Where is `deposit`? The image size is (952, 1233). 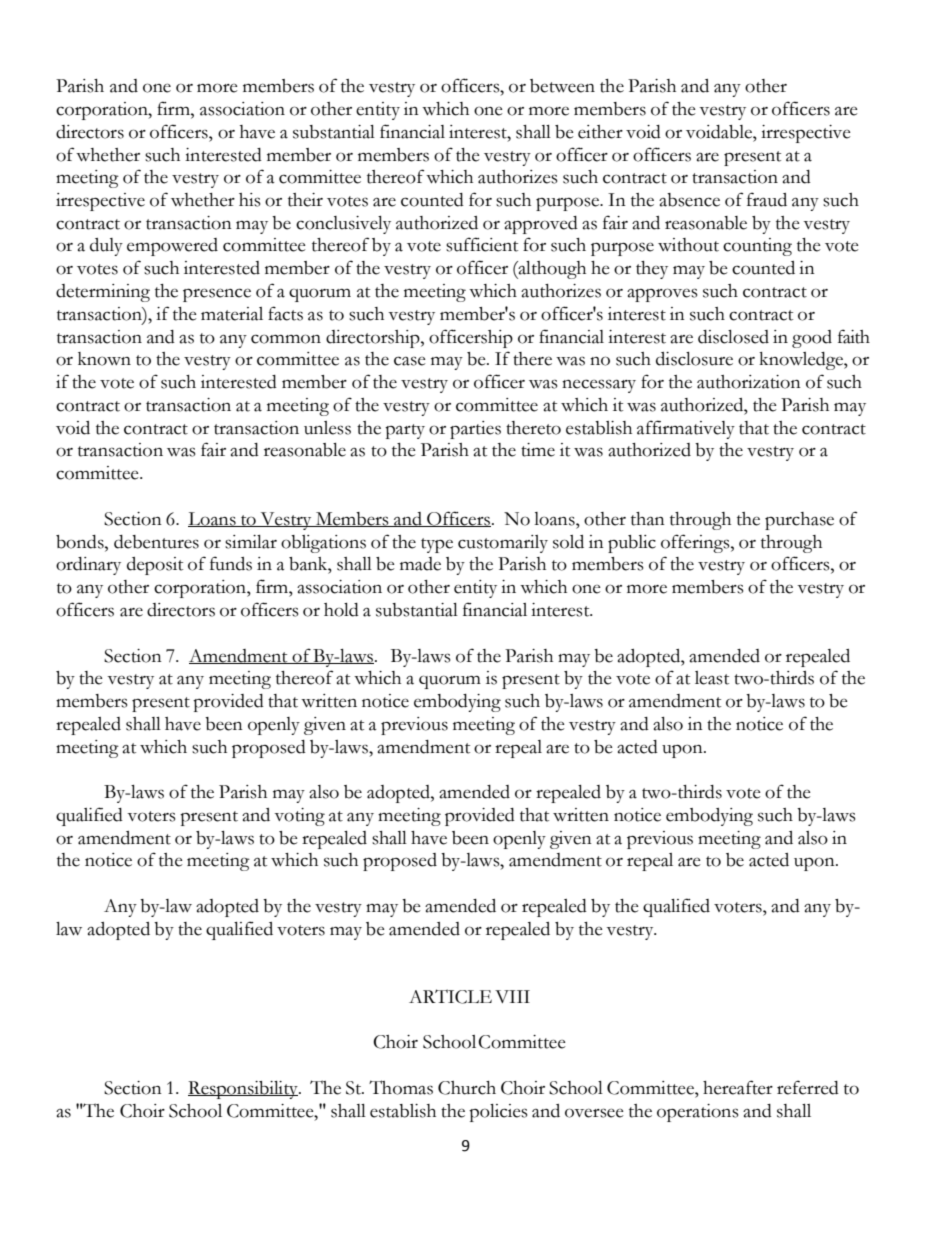
deposit is located at coordinates (155, 566).
